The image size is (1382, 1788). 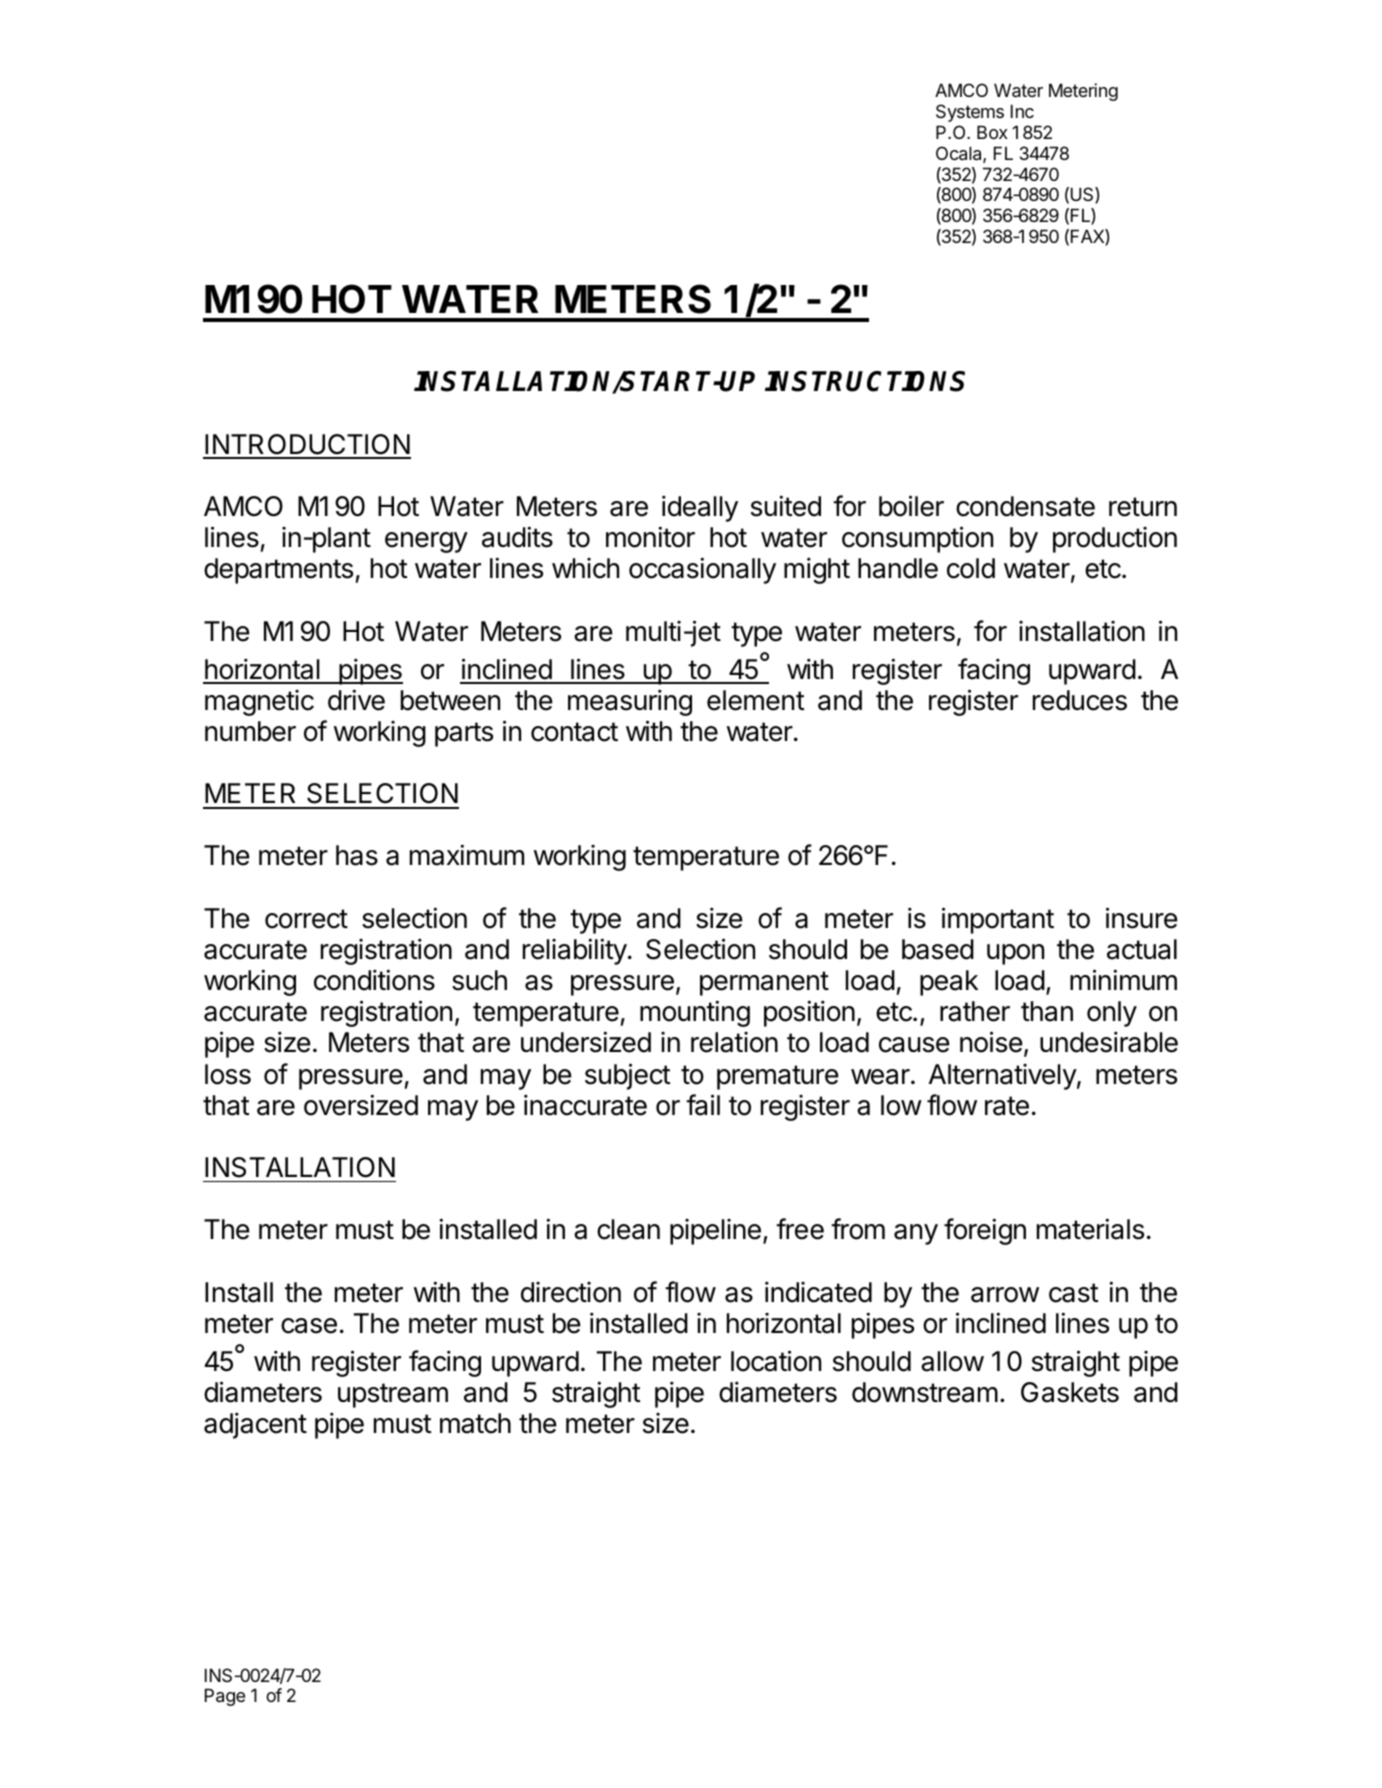 I want to click on important, so click(x=998, y=920).
